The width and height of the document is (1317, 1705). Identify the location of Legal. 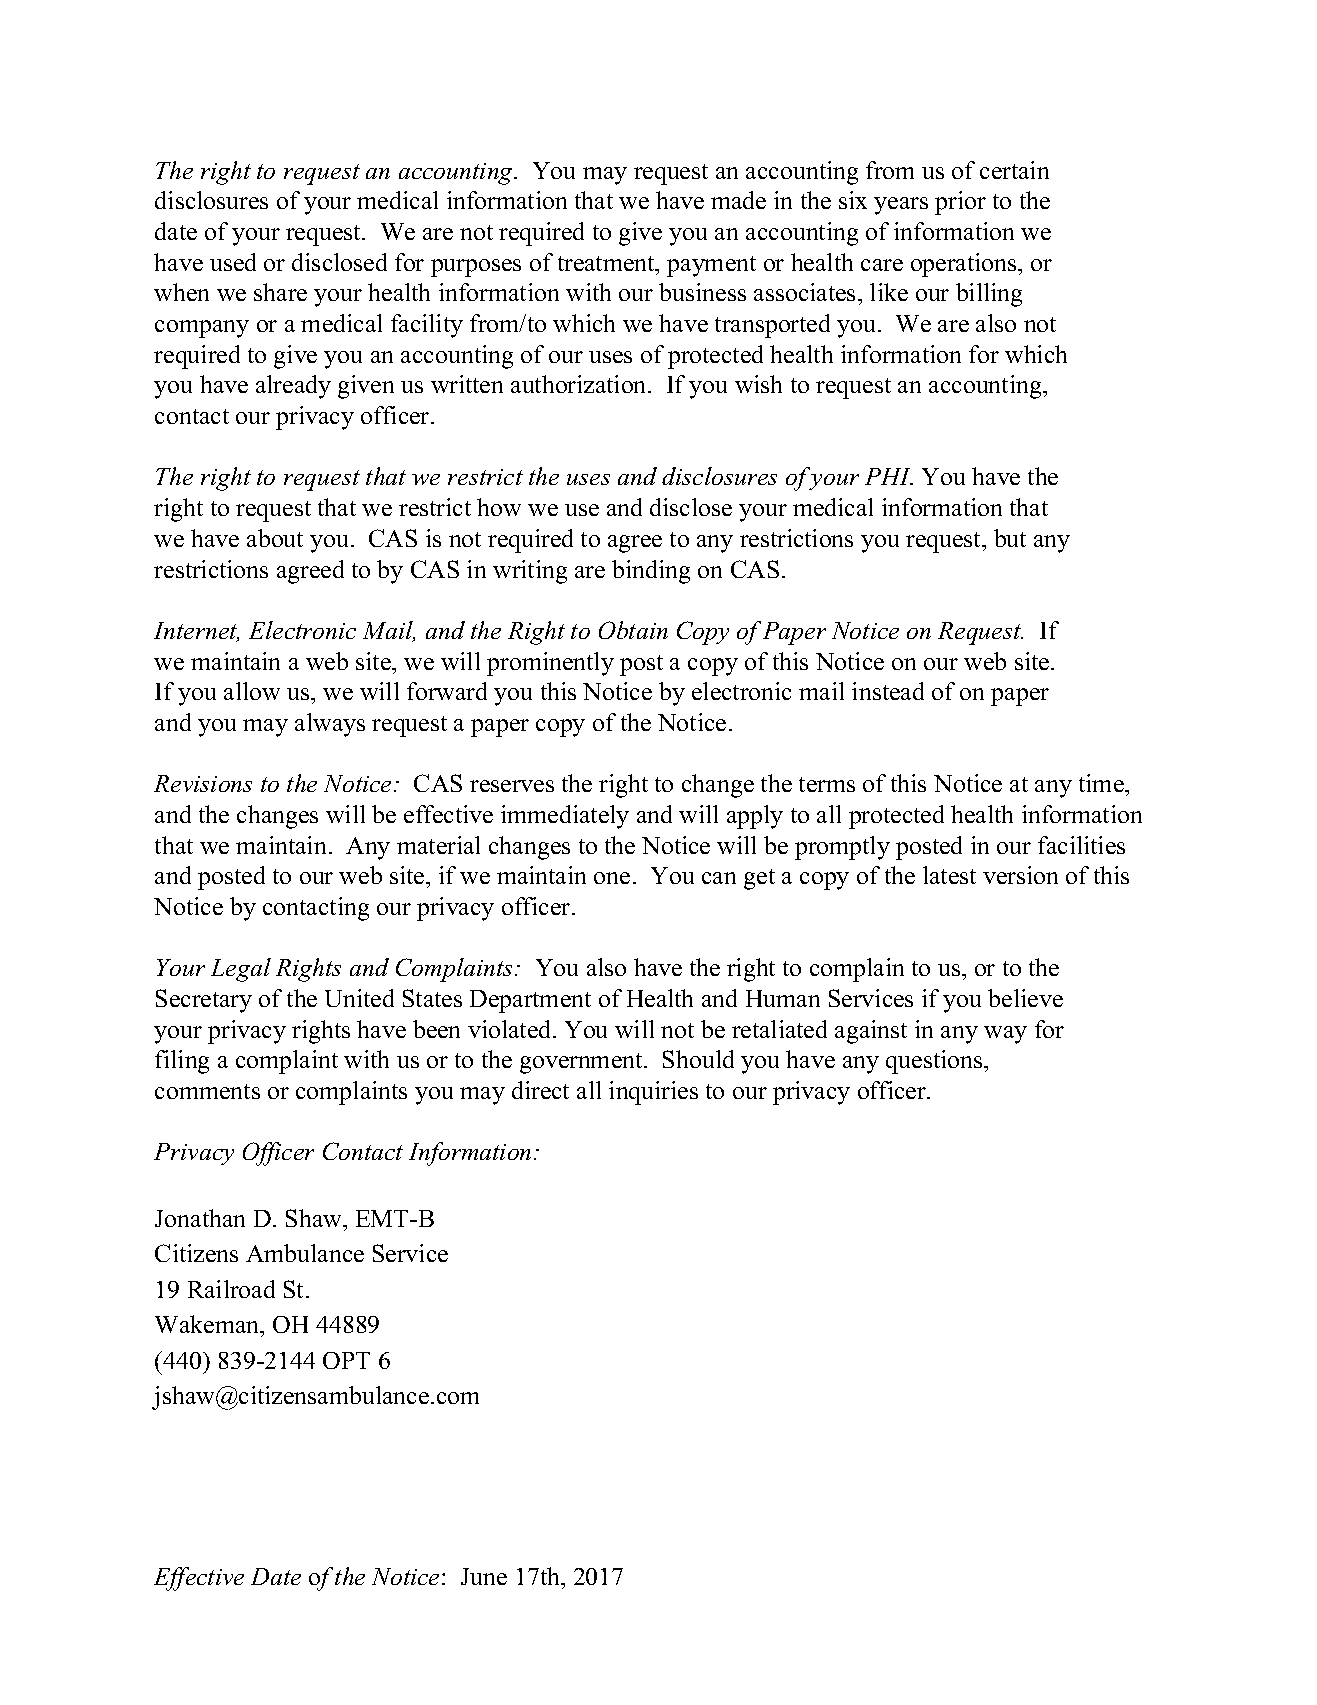
(241, 970).
